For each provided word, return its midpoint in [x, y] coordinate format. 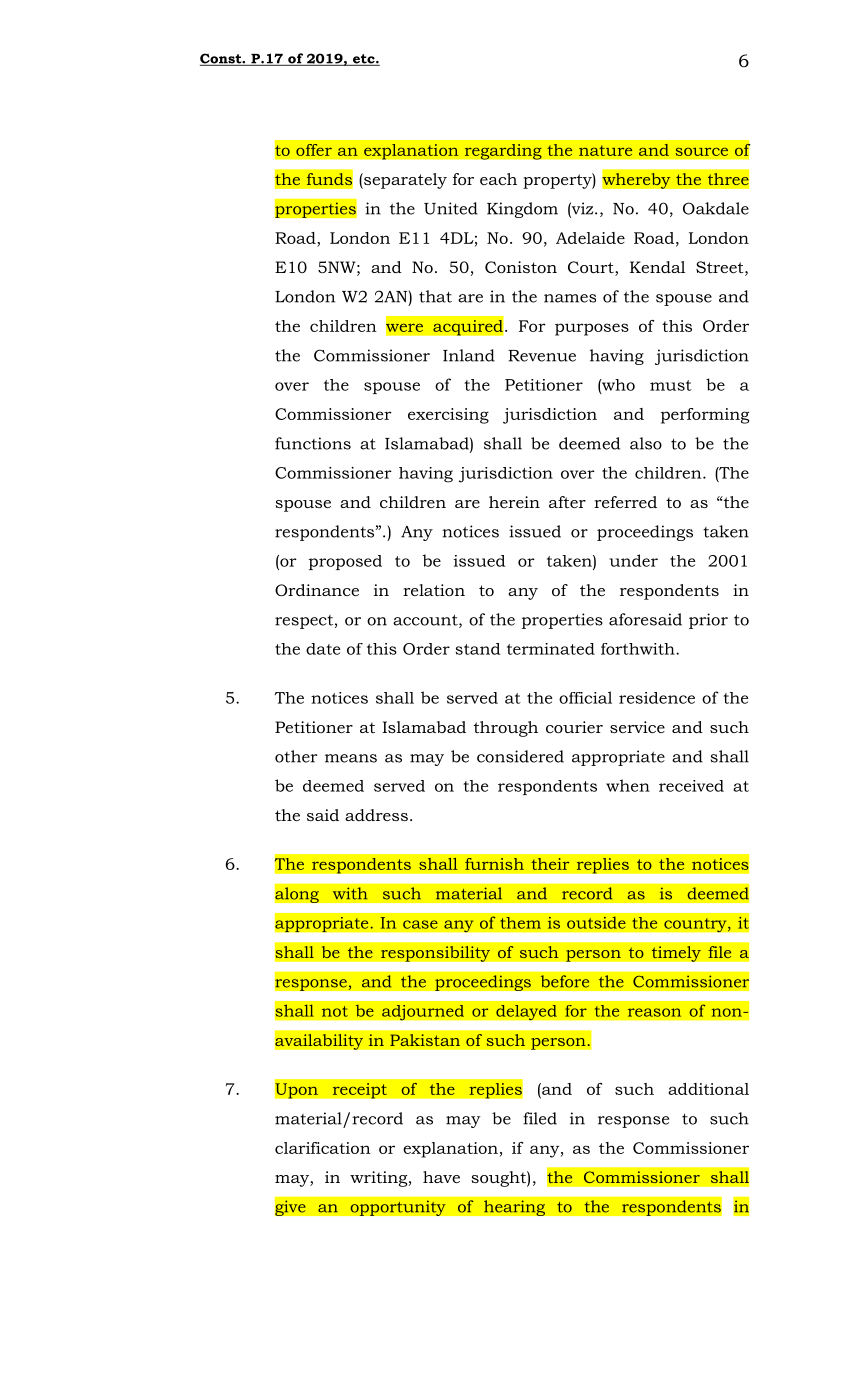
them [520, 923]
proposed [345, 562]
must [671, 385]
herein [514, 502]
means [351, 758]
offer [314, 150]
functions [313, 443]
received [691, 786]
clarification [323, 1148]
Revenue [542, 356]
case [420, 924]
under [633, 560]
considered [520, 756]
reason [654, 1012]
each [498, 179]
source [701, 152]
